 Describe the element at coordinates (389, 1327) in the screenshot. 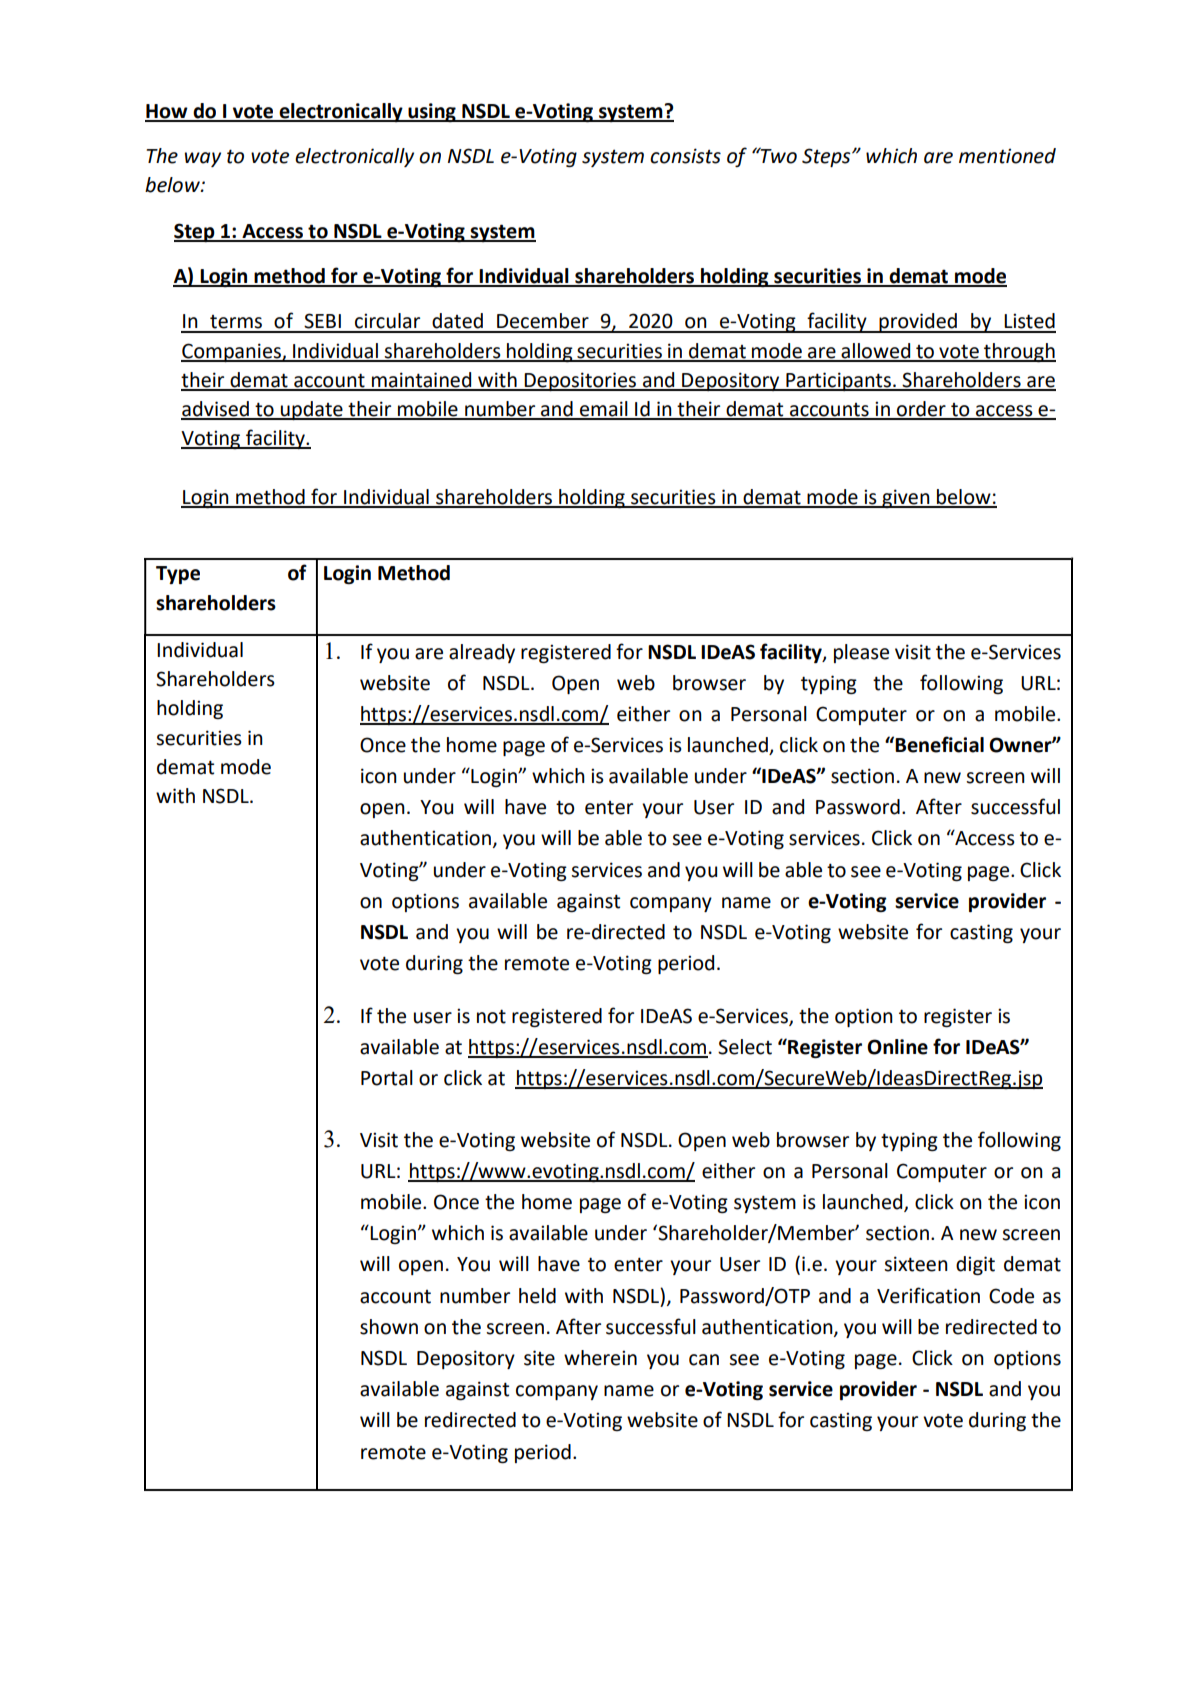

I see `shown` at that location.
